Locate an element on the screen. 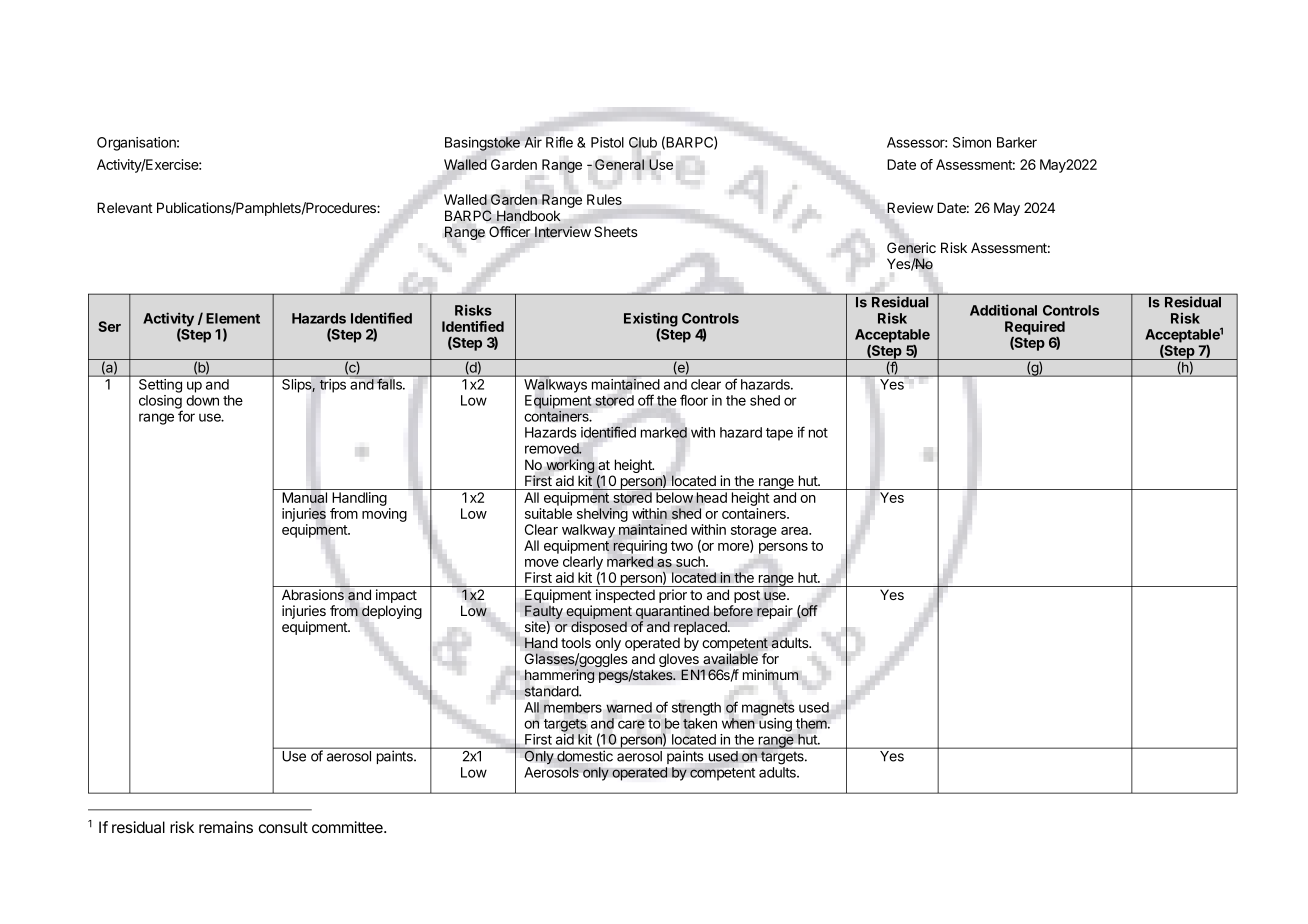 This screenshot has height=924, width=1308. Additional is located at coordinates (1003, 310).
